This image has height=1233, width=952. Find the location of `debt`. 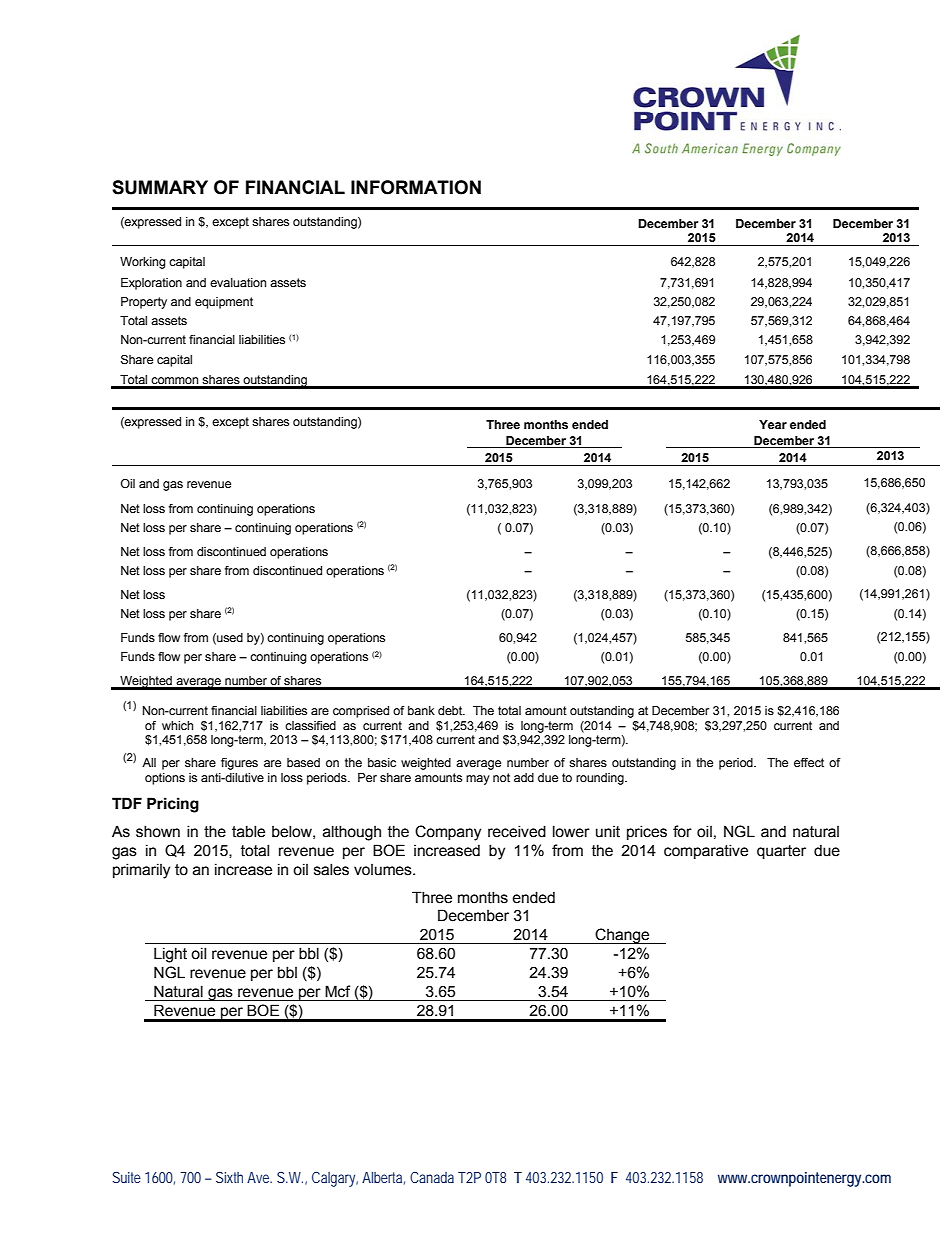

debt is located at coordinates (451, 710).
